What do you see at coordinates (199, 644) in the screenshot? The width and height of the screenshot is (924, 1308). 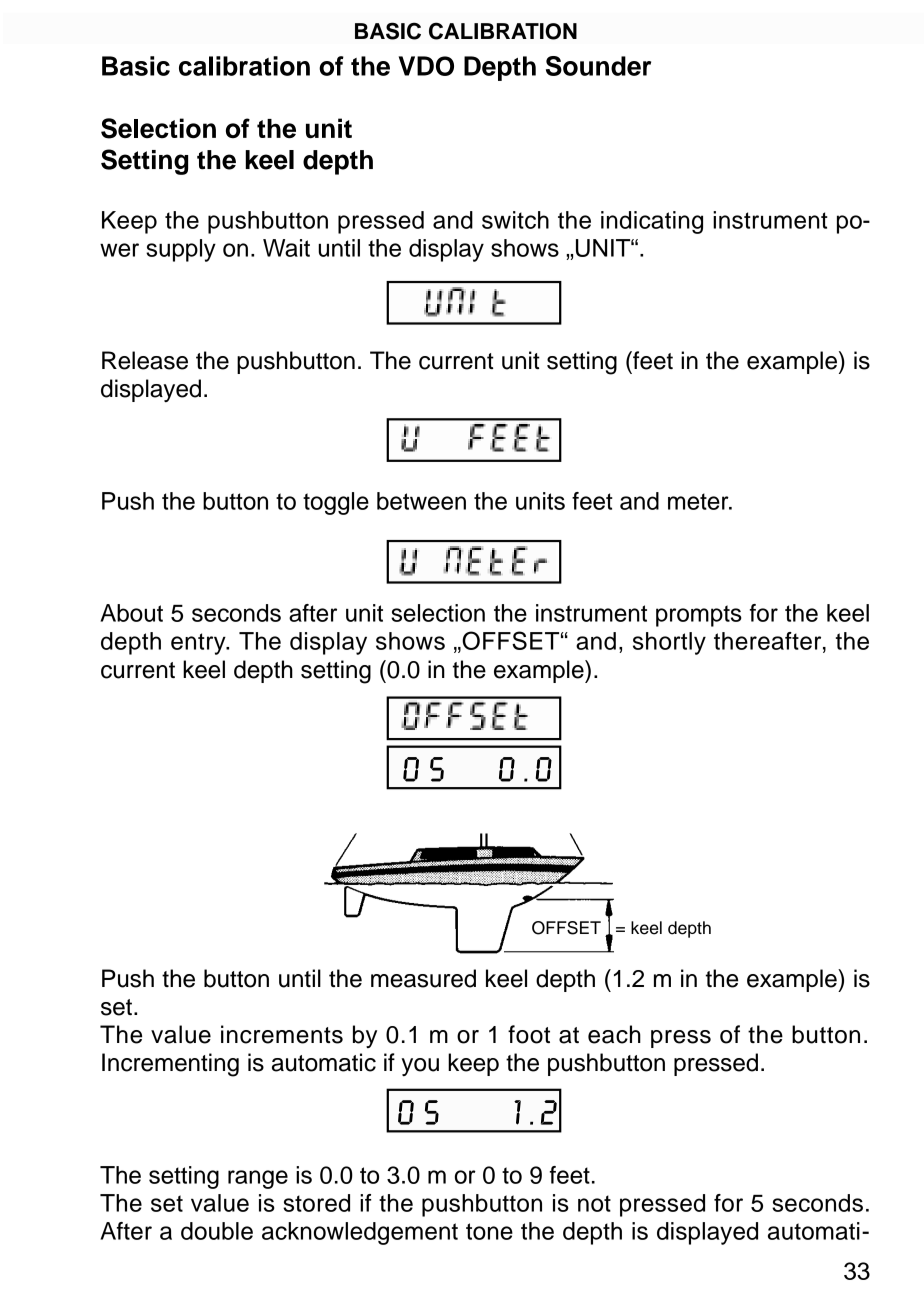 I see `entry` at bounding box center [199, 644].
